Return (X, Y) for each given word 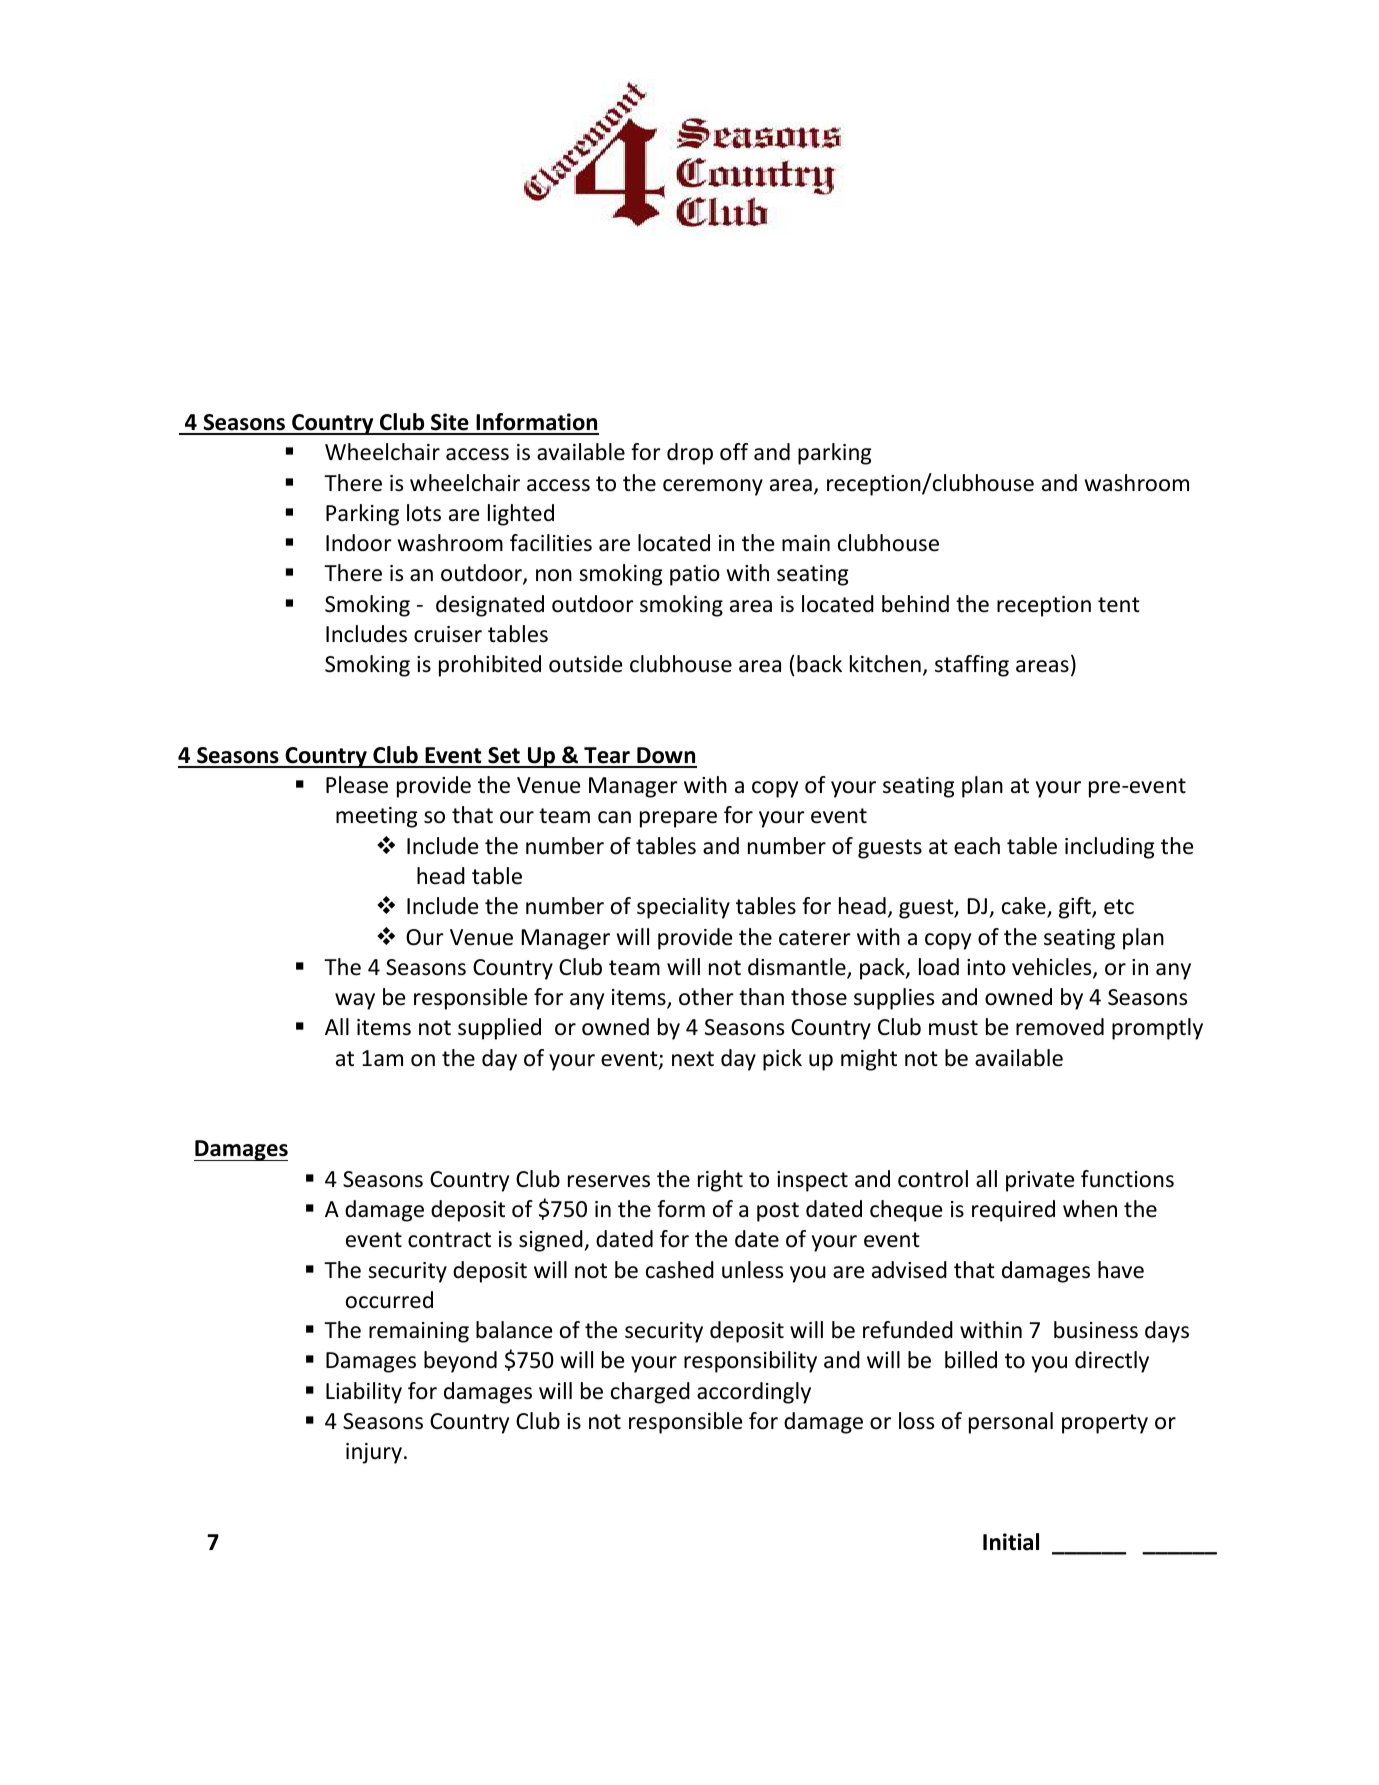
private (1040, 1181)
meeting (376, 817)
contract (449, 1240)
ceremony (713, 487)
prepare (678, 819)
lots (424, 513)
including (1109, 848)
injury (374, 1453)
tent (1119, 605)
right (720, 1181)
